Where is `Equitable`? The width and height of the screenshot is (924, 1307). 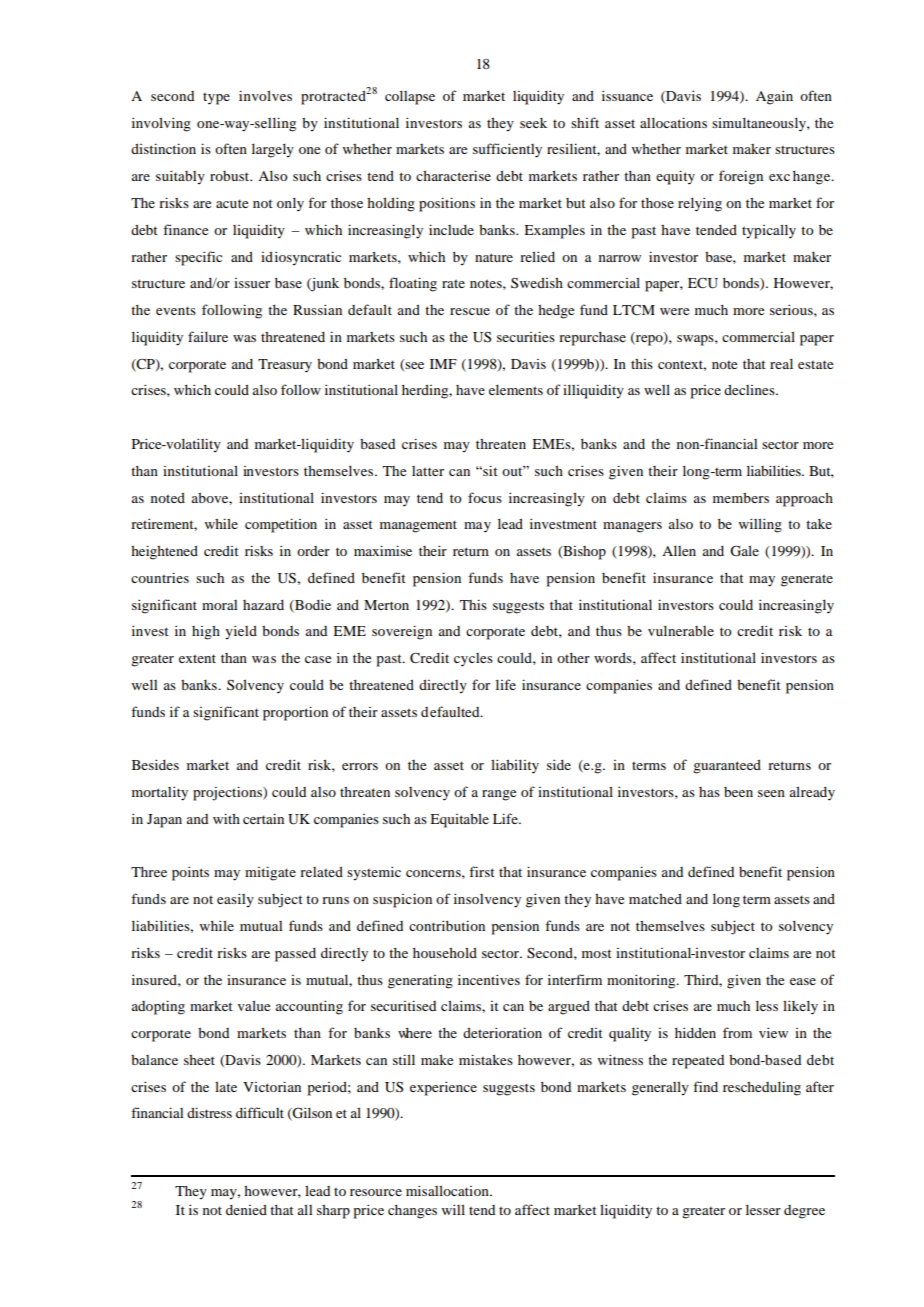
Equitable is located at coordinates (459, 820).
